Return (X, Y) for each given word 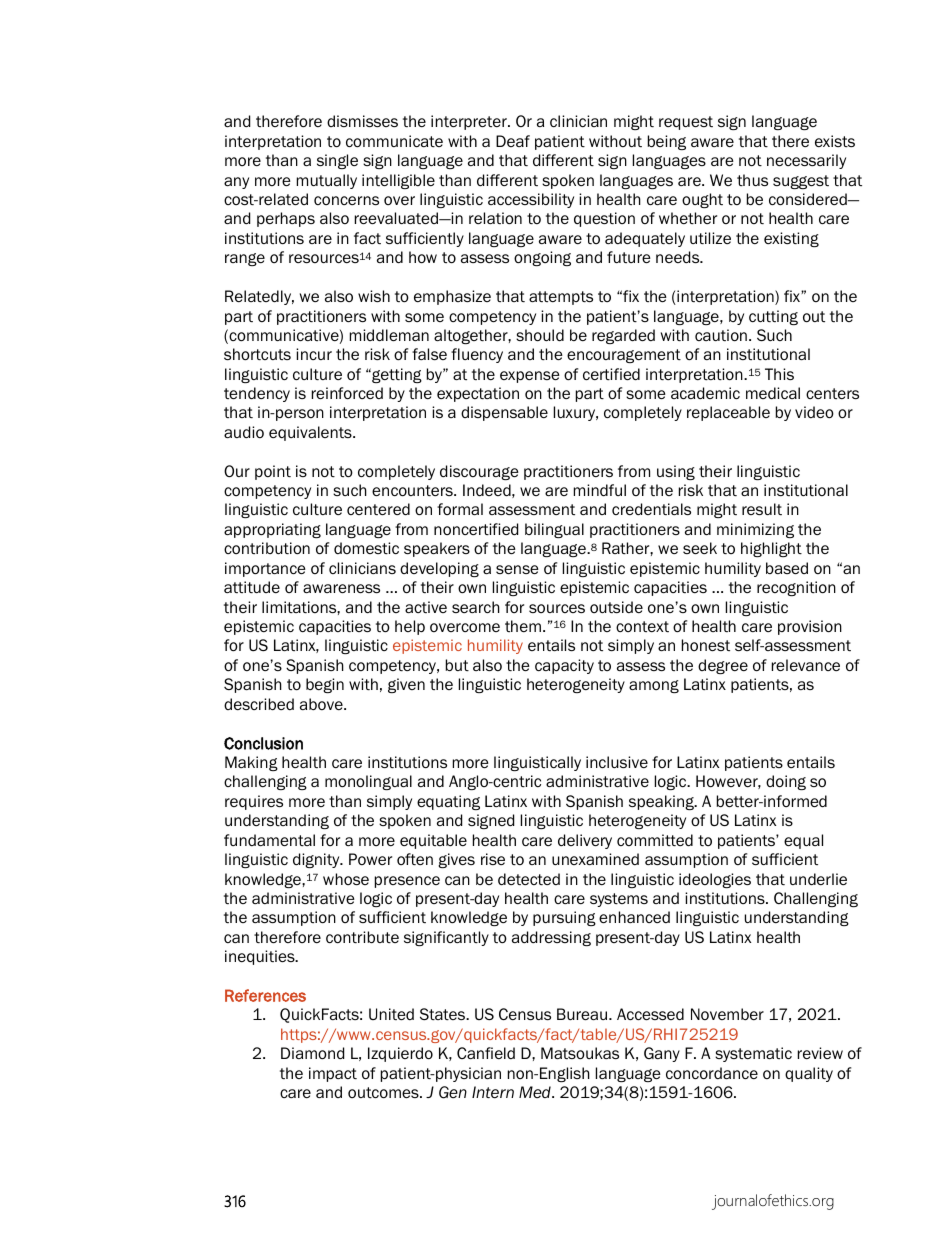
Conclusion (263, 743)
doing (786, 782)
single (337, 161)
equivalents (311, 433)
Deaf (513, 141)
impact (333, 1074)
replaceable (728, 413)
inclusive (617, 762)
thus (752, 180)
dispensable (504, 413)
